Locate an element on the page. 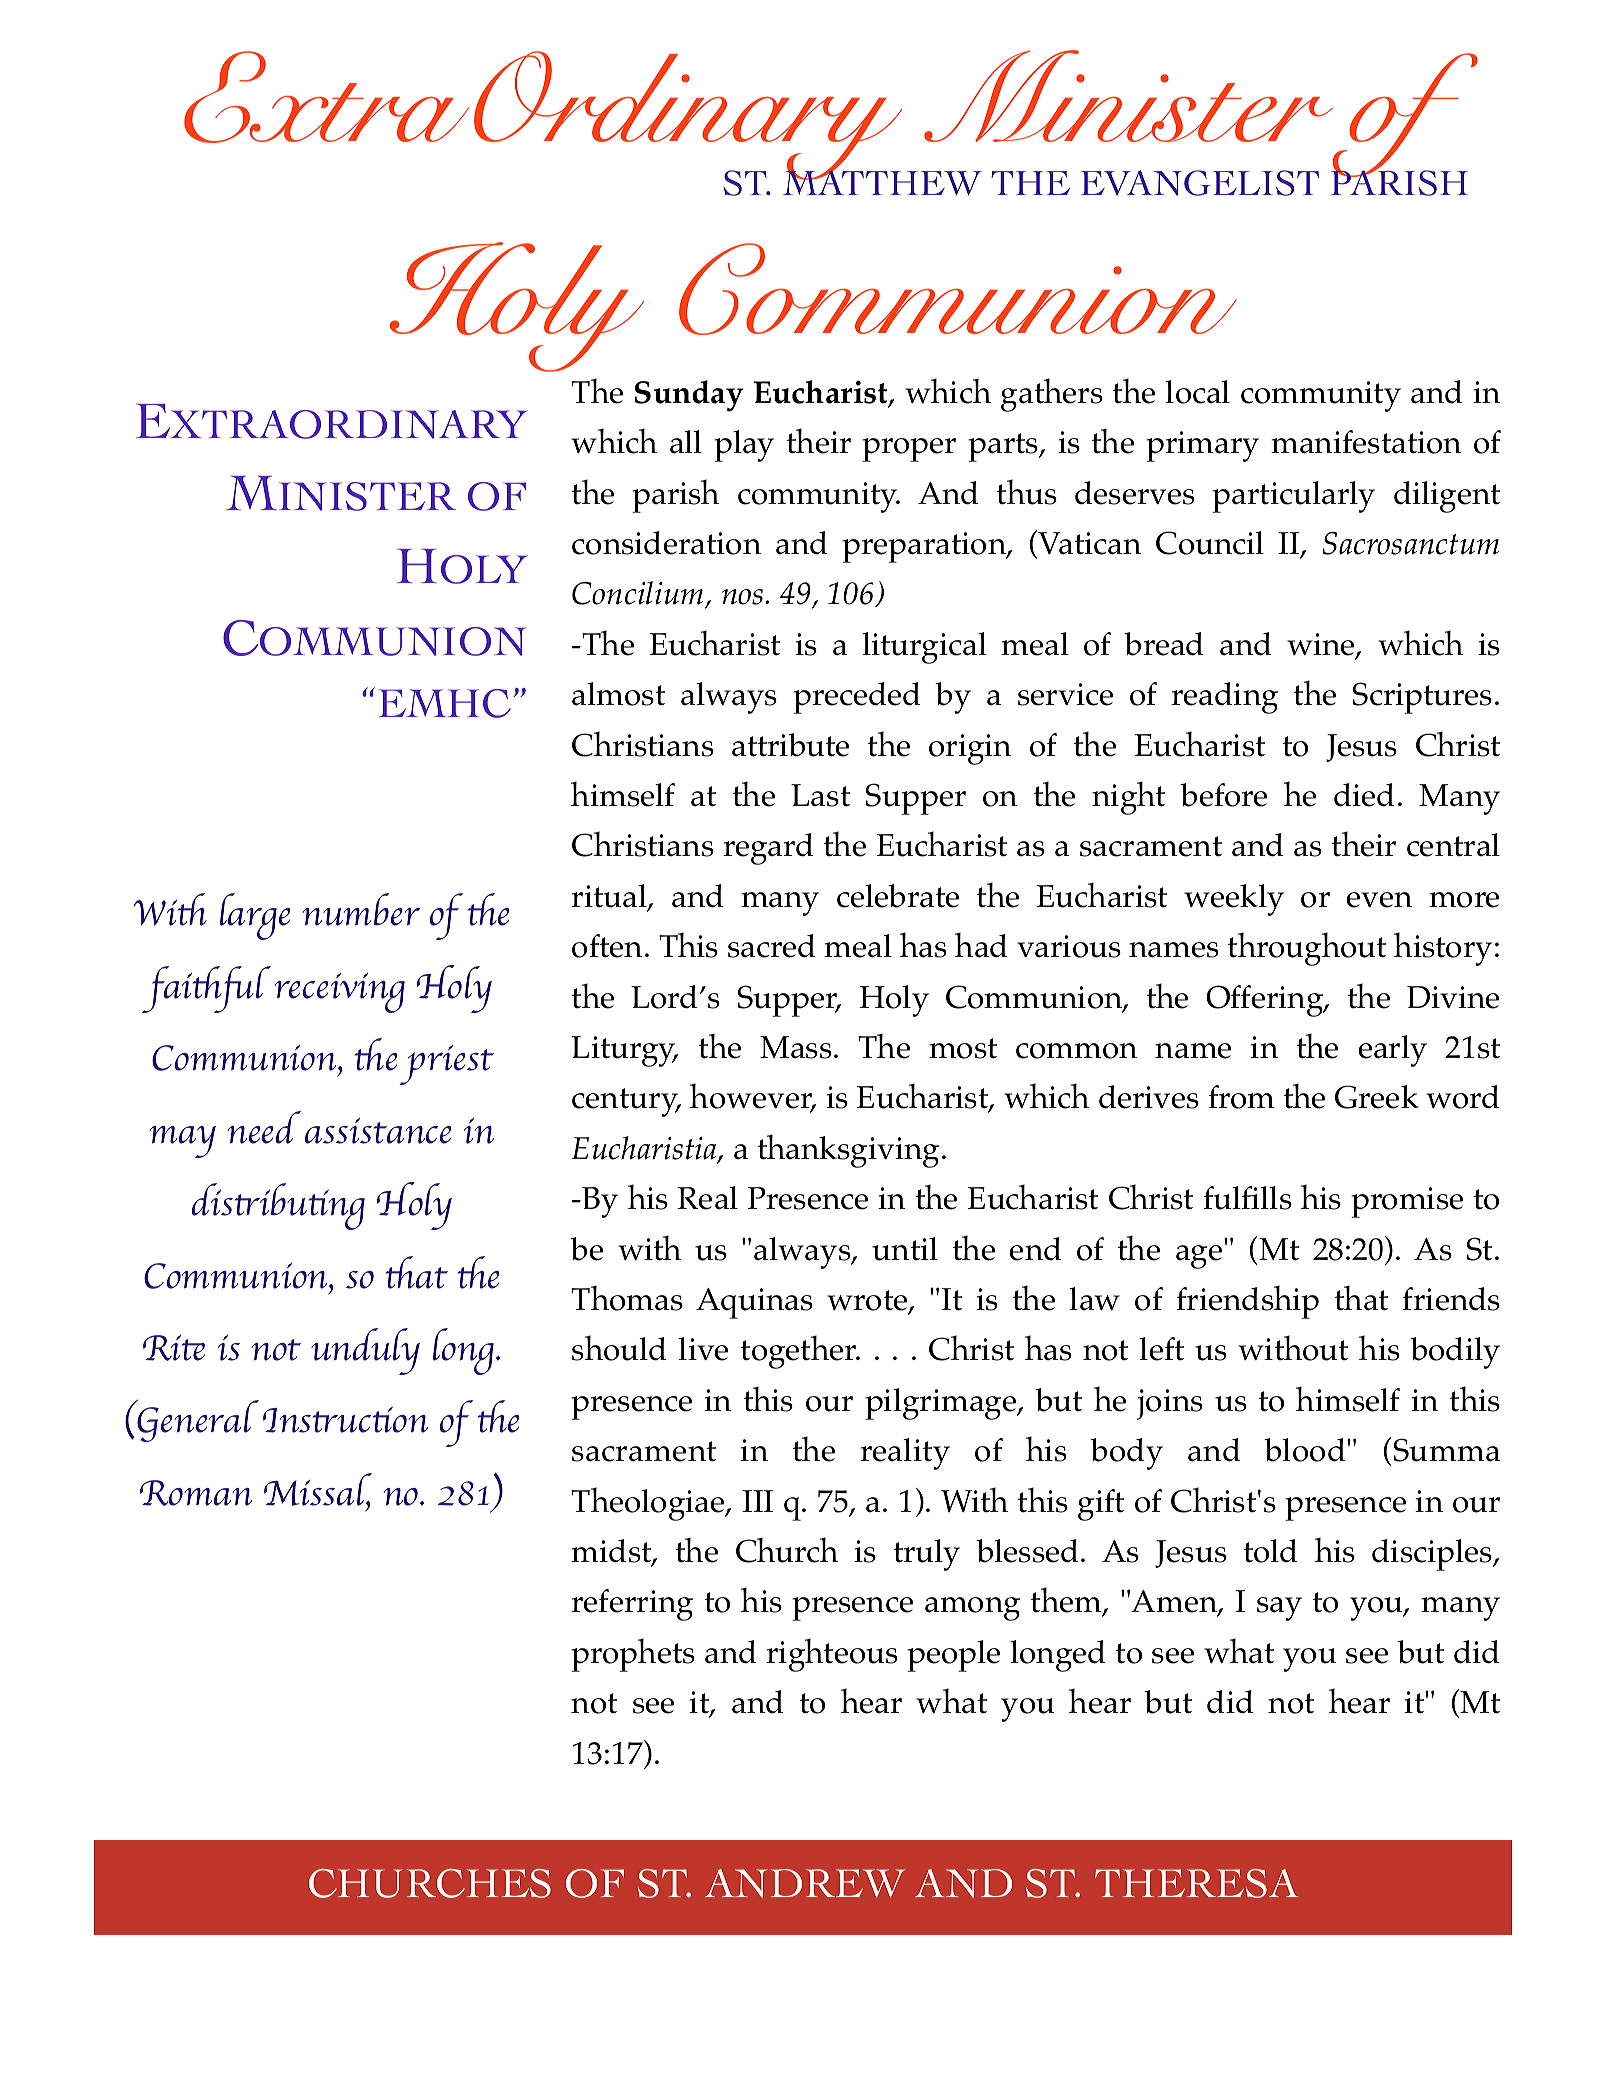 The width and height of the page is (1606, 2079). died is located at coordinates (1364, 795).
